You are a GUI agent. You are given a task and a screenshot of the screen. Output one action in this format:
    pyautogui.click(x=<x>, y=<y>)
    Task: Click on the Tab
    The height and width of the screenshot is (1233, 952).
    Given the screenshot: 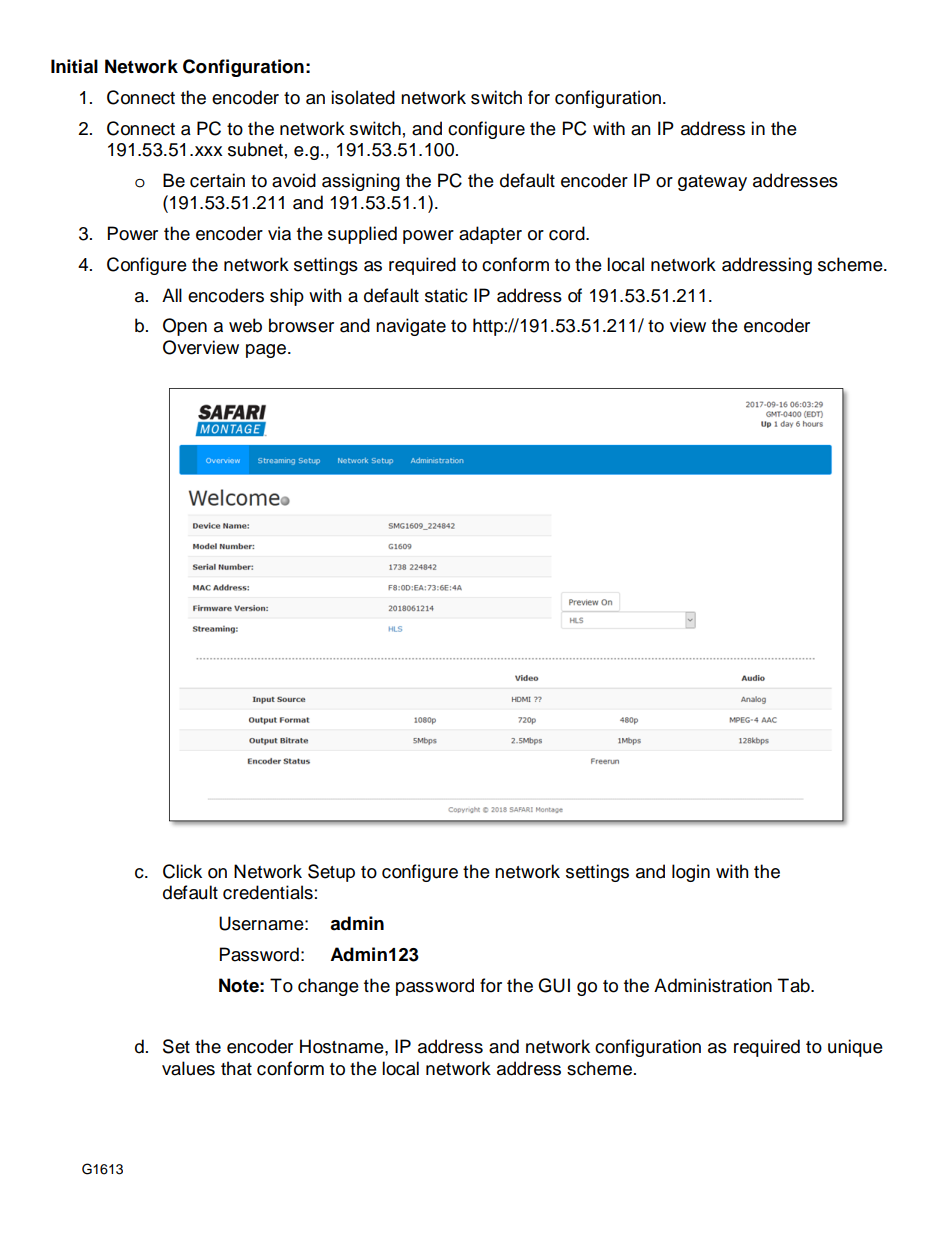 What is the action you would take?
    pyautogui.click(x=794, y=985)
